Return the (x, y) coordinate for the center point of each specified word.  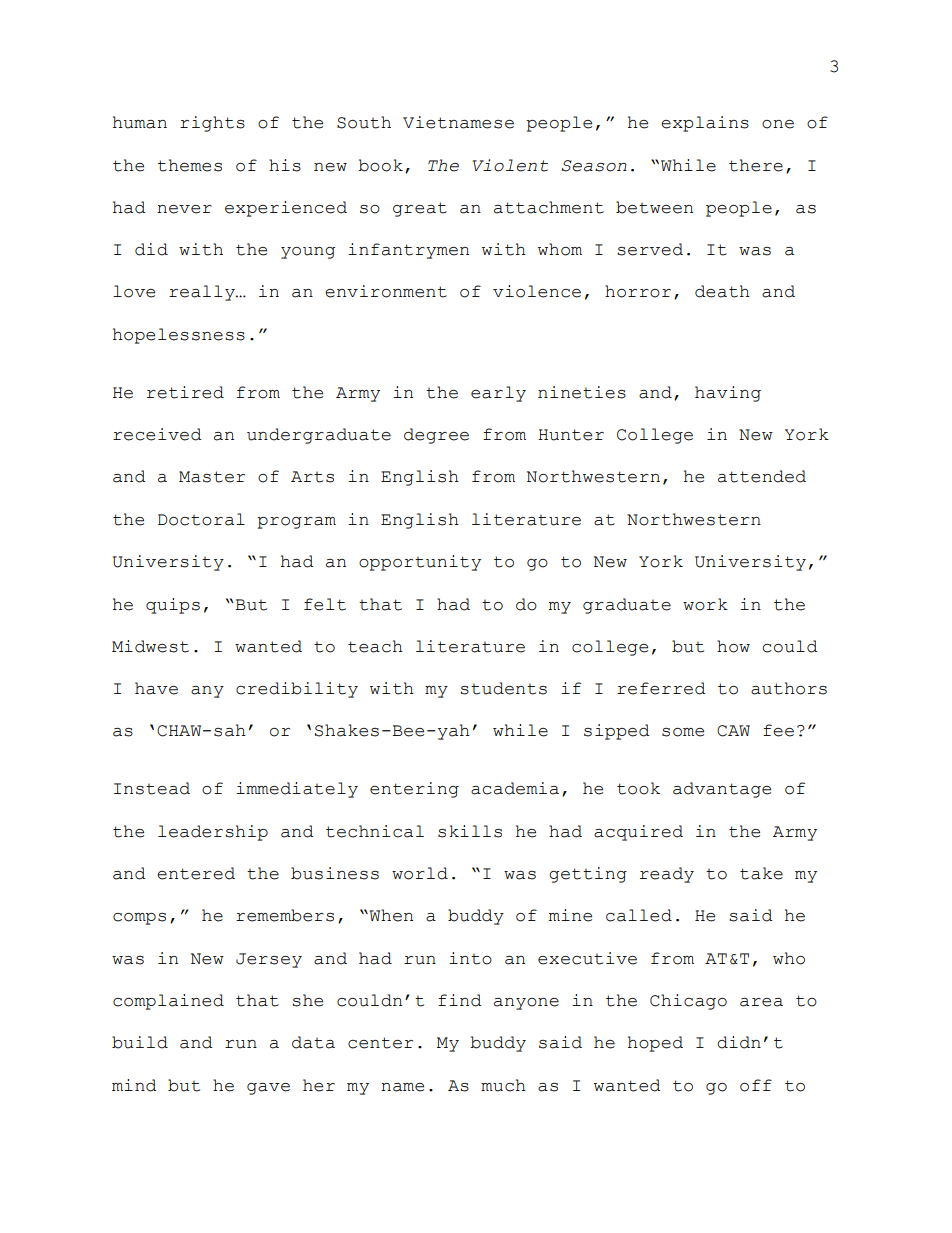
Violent (510, 165)
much (503, 1085)
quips (173, 606)
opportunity (420, 563)
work (705, 604)
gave (268, 1089)
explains (705, 124)
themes (190, 165)
